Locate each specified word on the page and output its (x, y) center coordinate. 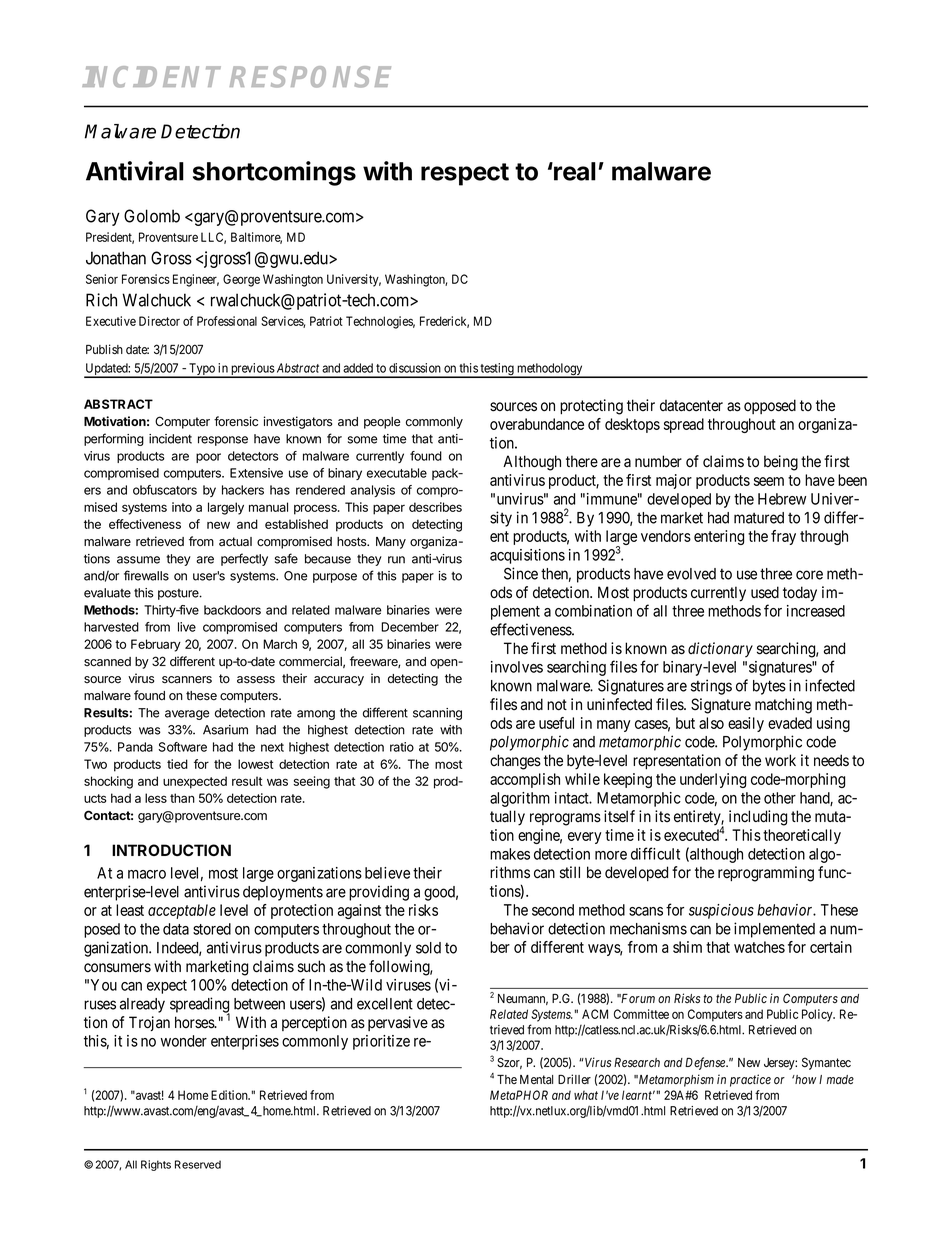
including (758, 818)
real (574, 171)
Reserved (198, 1164)
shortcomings (274, 173)
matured (759, 518)
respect (465, 174)
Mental (536, 1080)
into (182, 507)
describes (435, 507)
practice (750, 1080)
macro (147, 874)
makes (510, 854)
